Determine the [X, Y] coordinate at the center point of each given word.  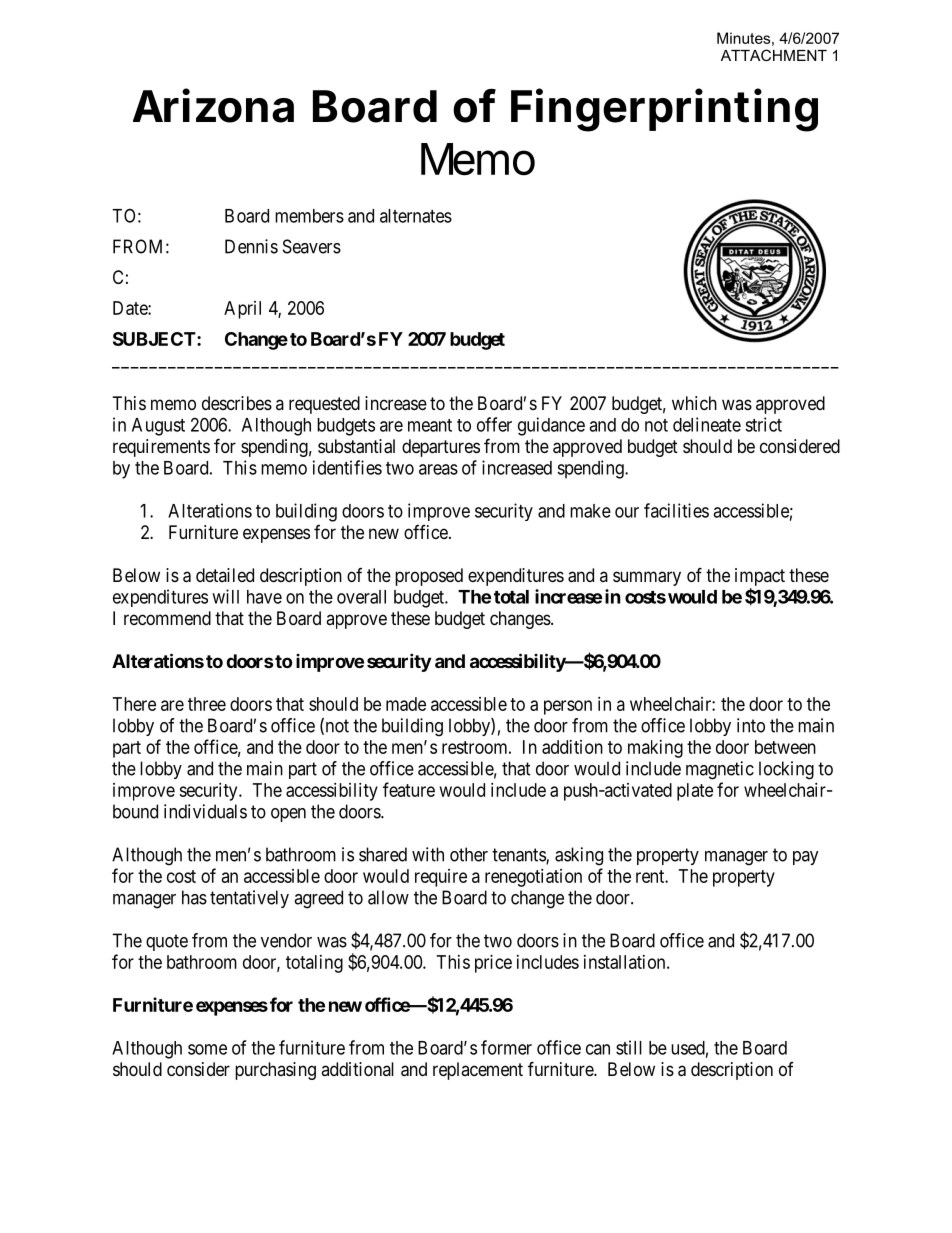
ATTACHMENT [774, 55]
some [207, 1049]
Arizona [213, 105]
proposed [429, 577]
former [506, 1047]
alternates [416, 216]
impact [760, 577]
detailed [225, 575]
